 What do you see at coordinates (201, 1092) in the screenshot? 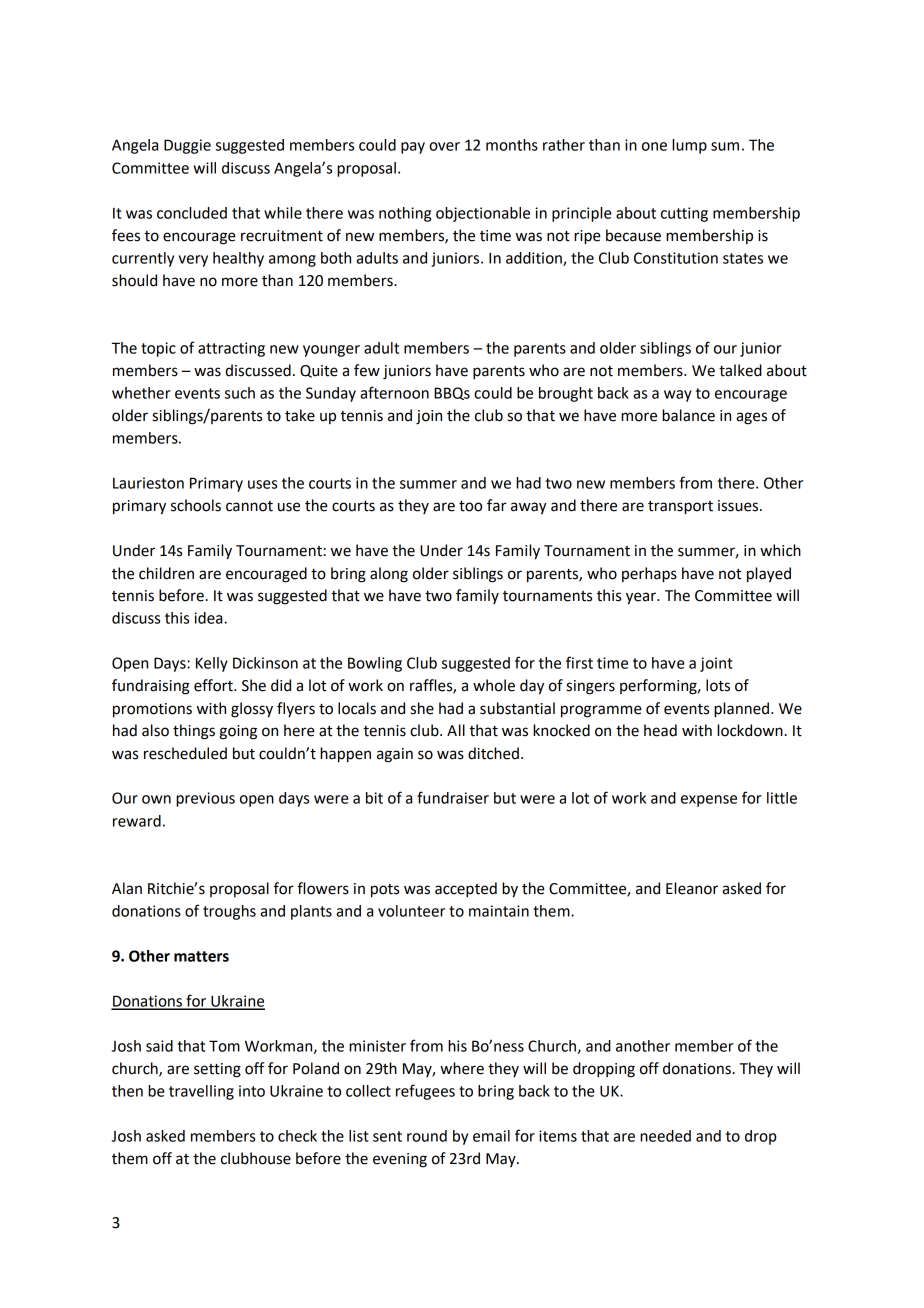
I see `travelling` at bounding box center [201, 1092].
